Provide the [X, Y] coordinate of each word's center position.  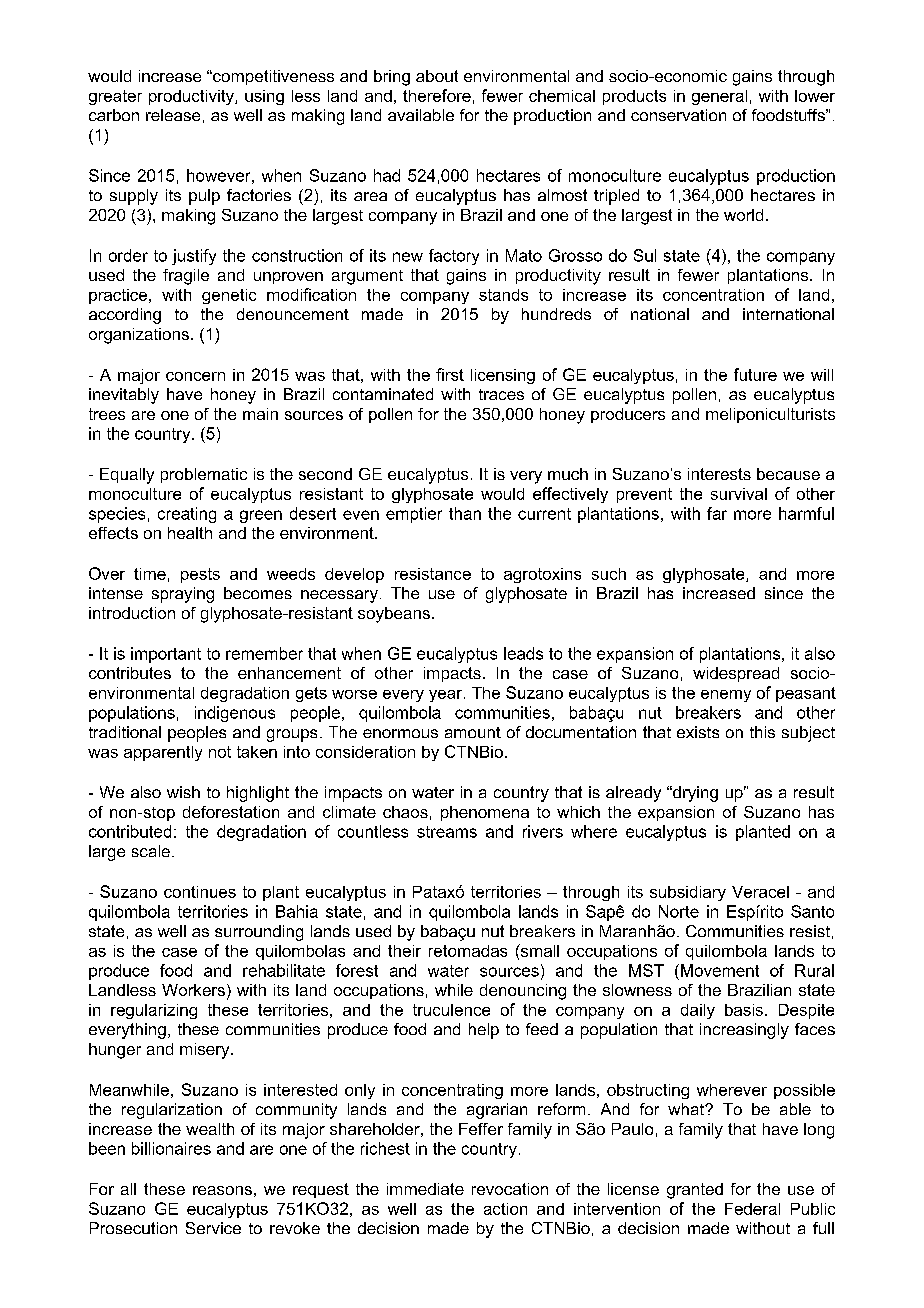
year [447, 696]
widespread [736, 674]
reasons [222, 1190]
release [173, 115]
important [166, 655]
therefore [437, 95]
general [719, 97]
